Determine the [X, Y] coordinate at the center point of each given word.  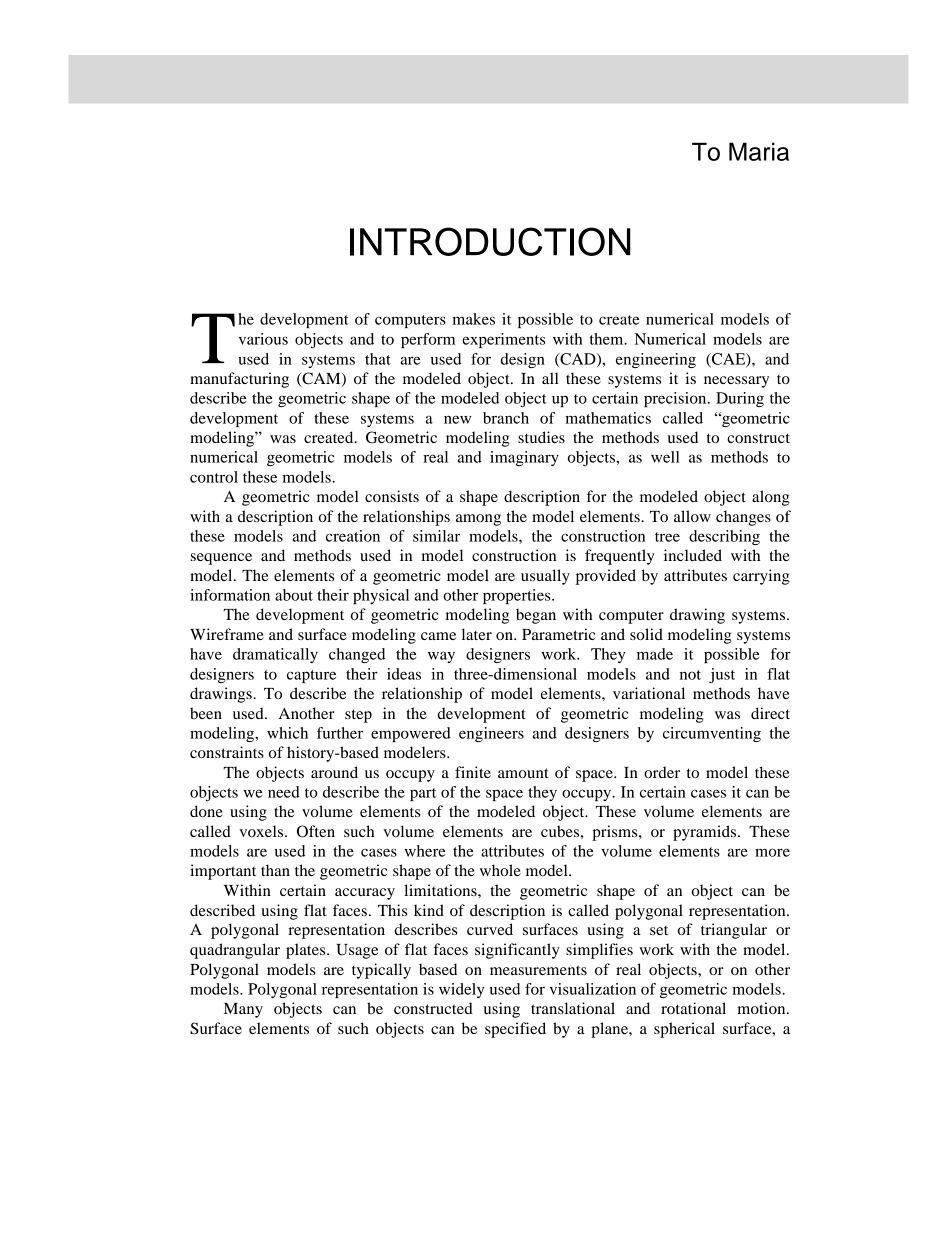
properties [518, 596]
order [662, 772]
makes [473, 319]
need [284, 792]
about [294, 595]
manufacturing [239, 380]
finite [473, 772]
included [693, 555]
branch [506, 418]
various [263, 339]
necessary [736, 382]
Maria [759, 151]
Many [243, 1010]
